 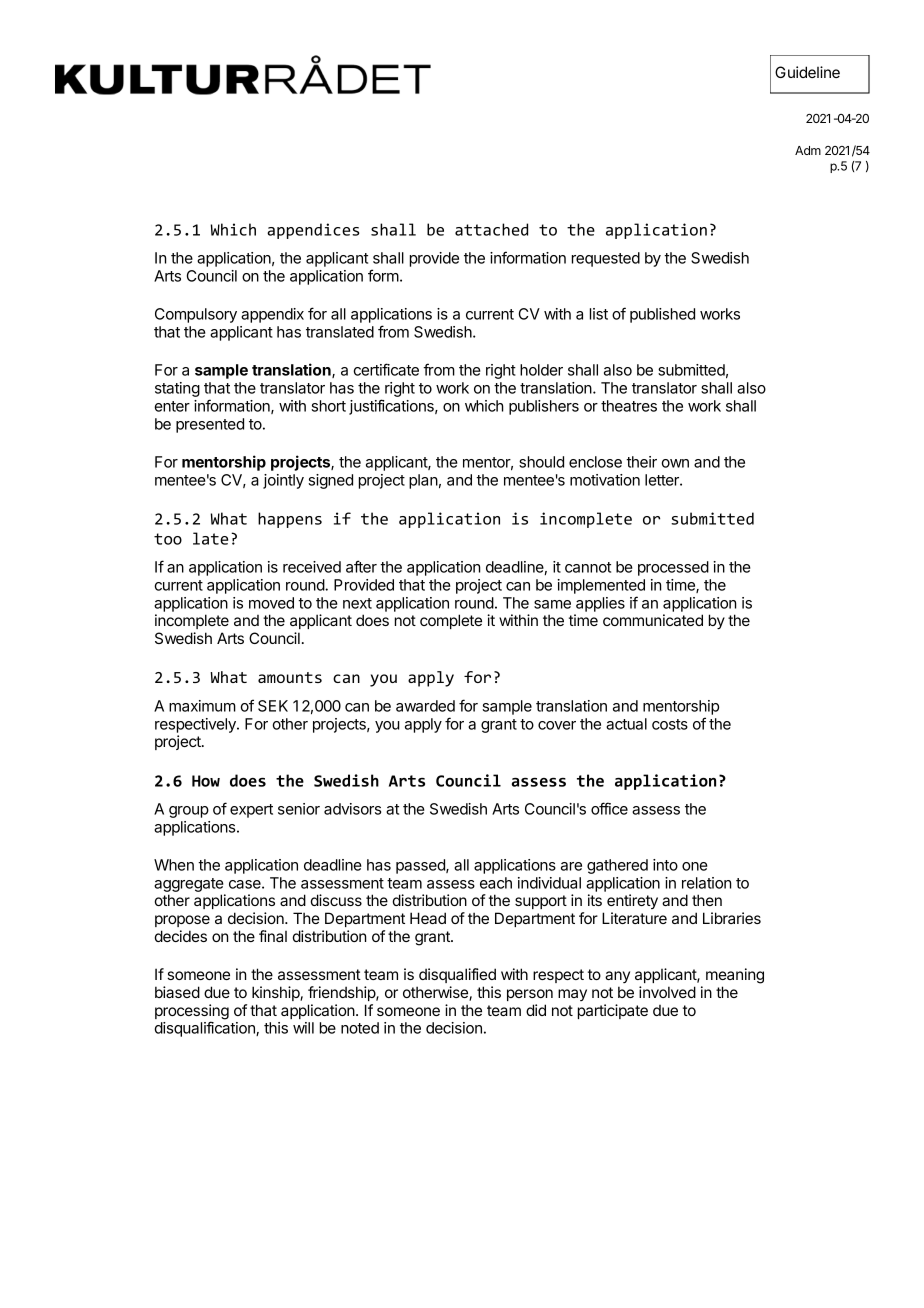 I want to click on same, so click(x=552, y=604).
